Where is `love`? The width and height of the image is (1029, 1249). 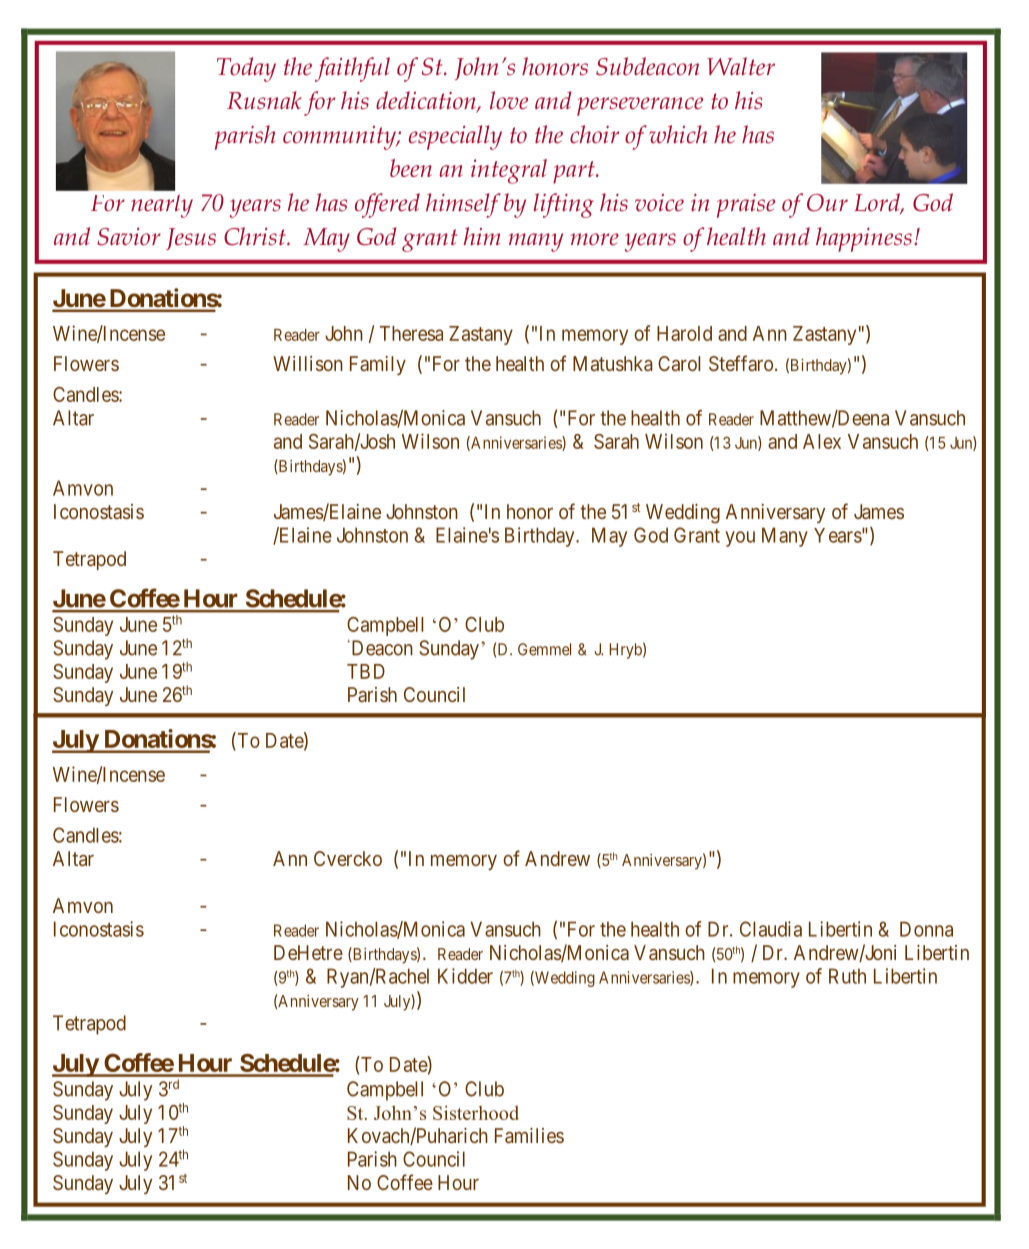
love is located at coordinates (509, 100).
